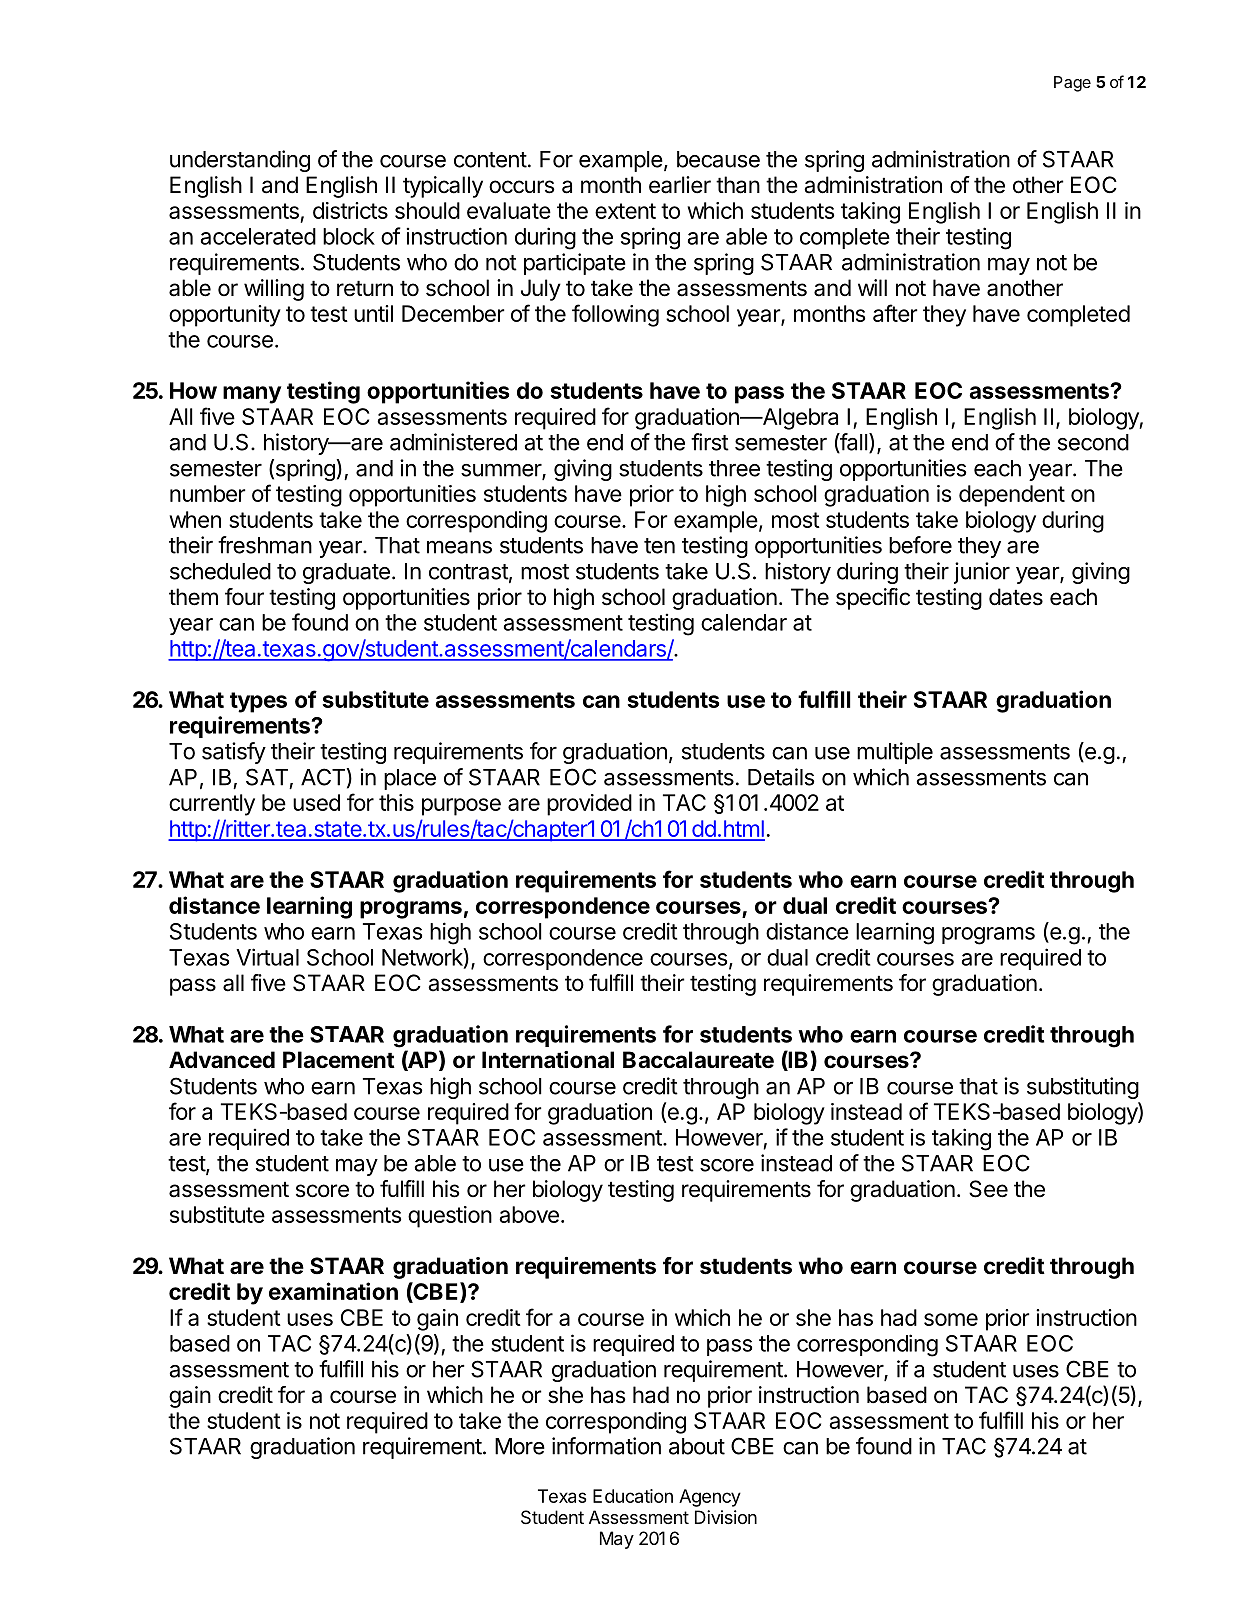 Image resolution: width=1246 pixels, height=1612 pixels. Describe the element at coordinates (633, 1496) in the screenshot. I see `Education` at that location.
